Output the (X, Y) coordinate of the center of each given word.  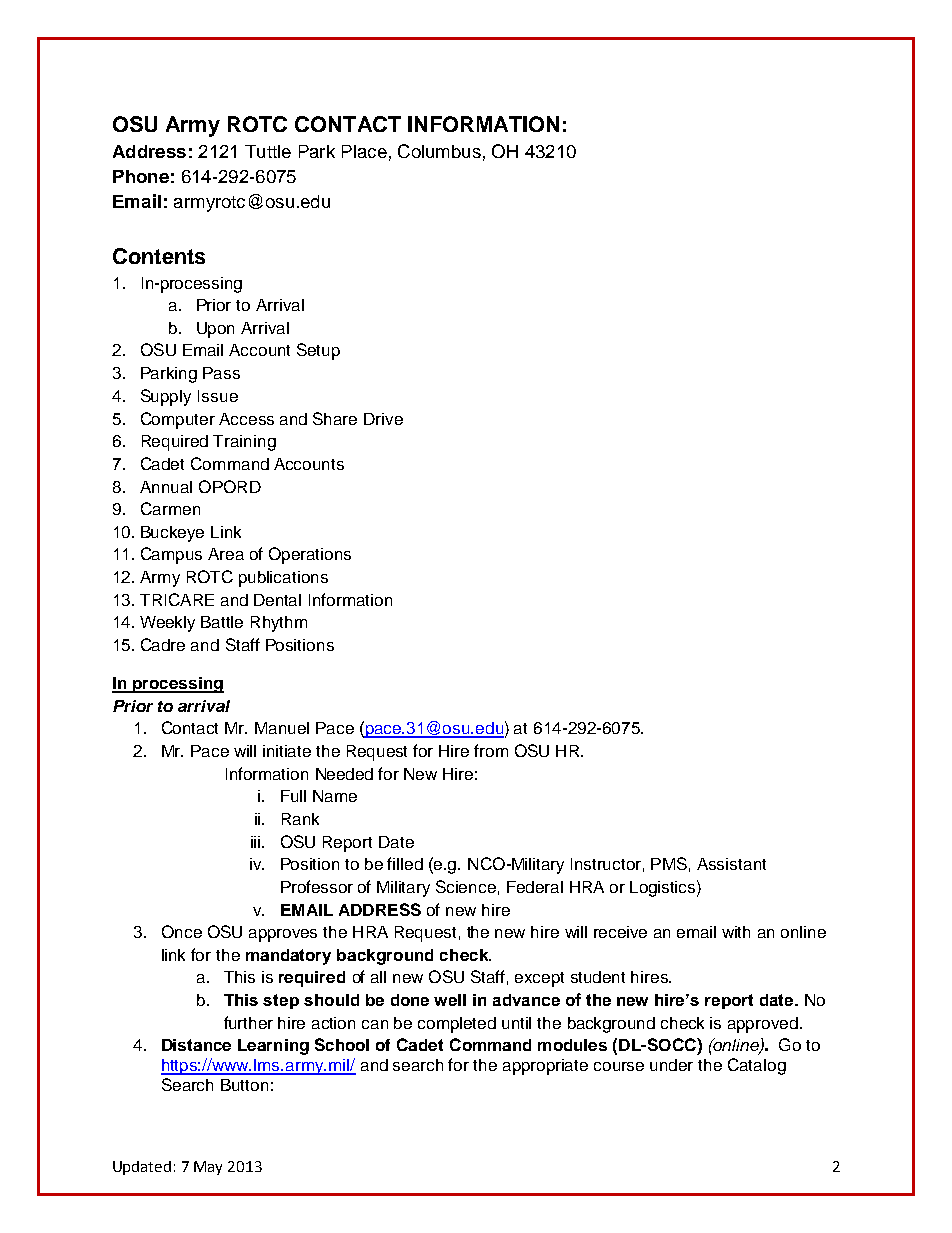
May (208, 1168)
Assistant (731, 864)
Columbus (439, 151)
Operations (310, 555)
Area (226, 554)
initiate (287, 751)
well (450, 1000)
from (491, 750)
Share (335, 418)
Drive (383, 419)
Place (364, 151)
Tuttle (268, 151)
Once (182, 931)
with (736, 932)
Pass (221, 373)
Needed (344, 774)
